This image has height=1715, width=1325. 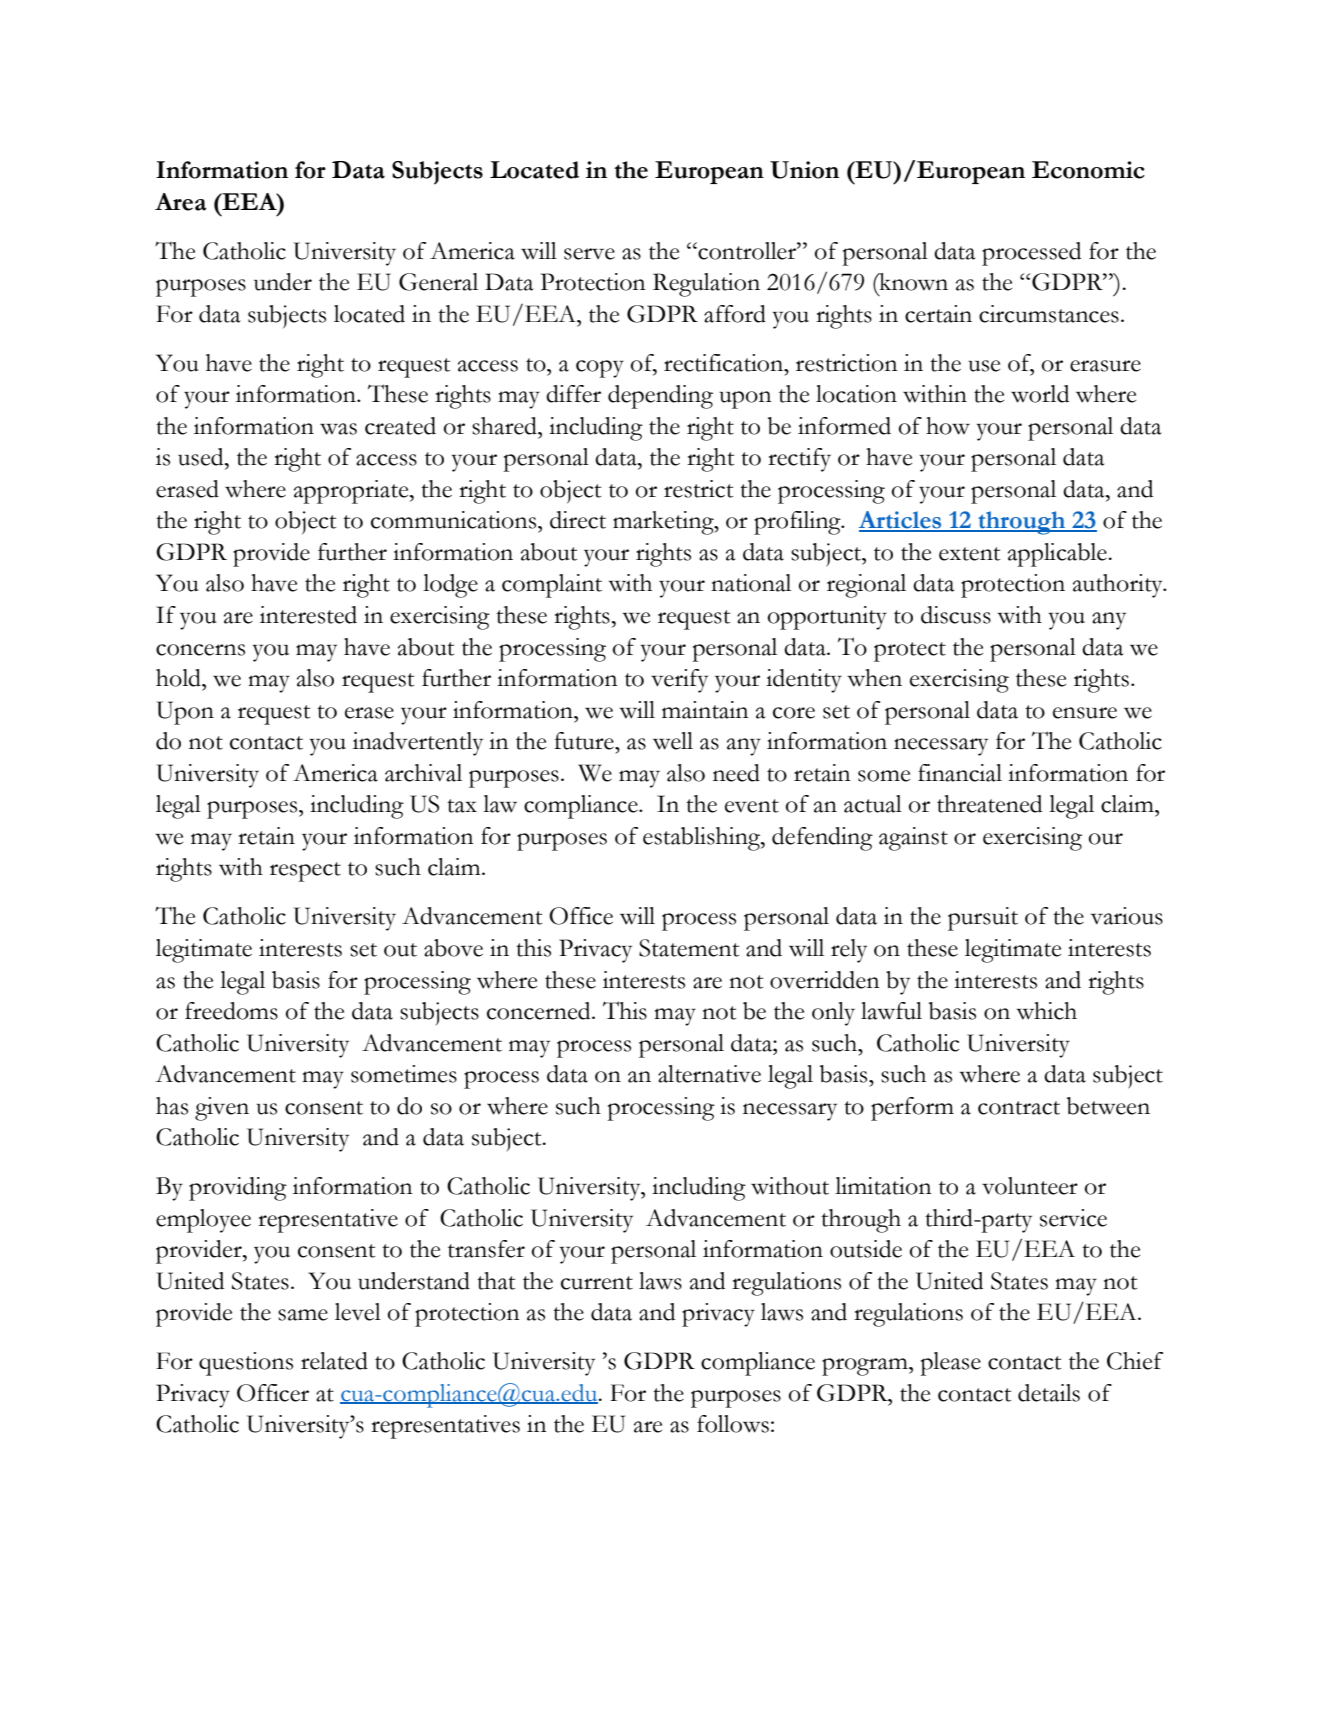 What do you see at coordinates (589, 254) in the image?
I see `serve` at bounding box center [589, 254].
